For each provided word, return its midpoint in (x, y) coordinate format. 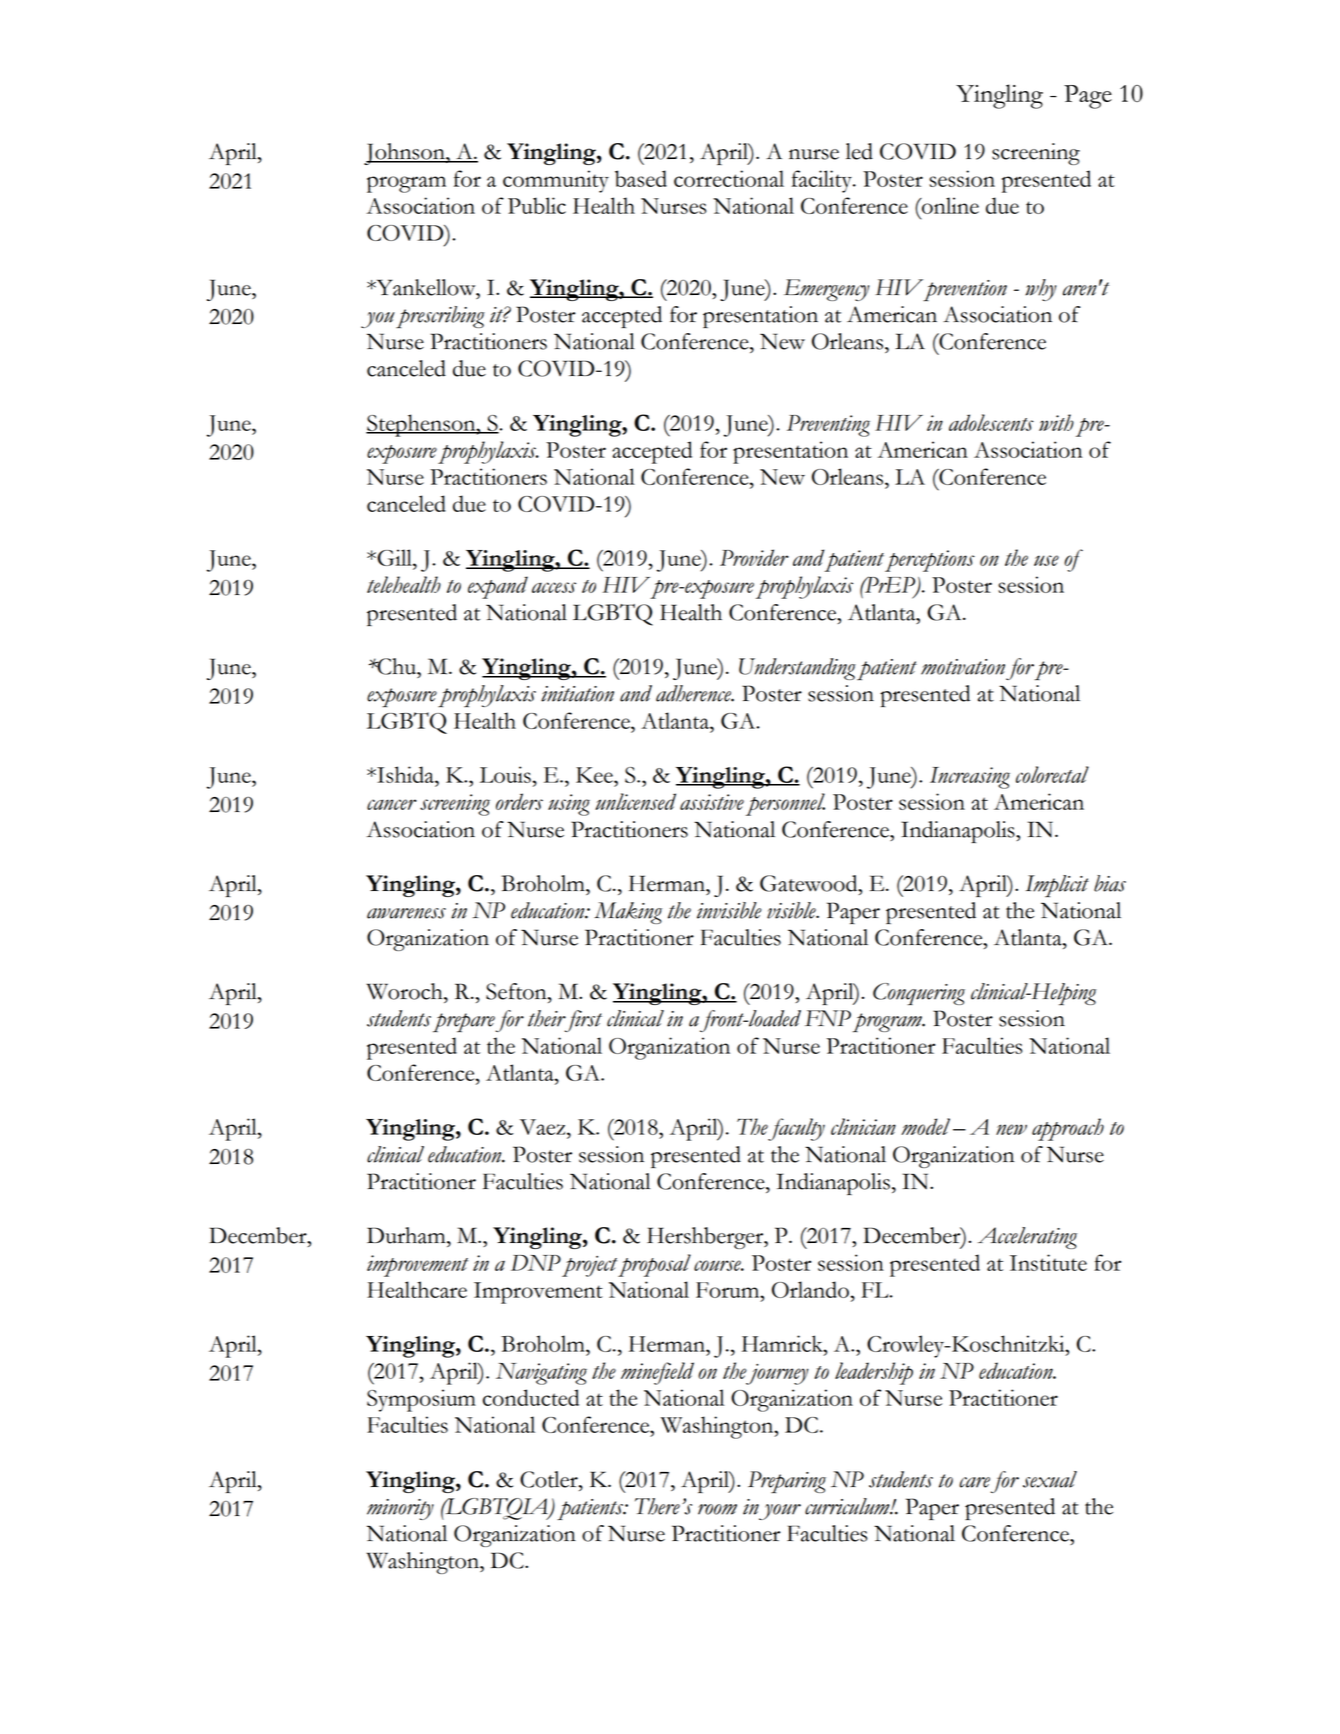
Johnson (405, 154)
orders (519, 801)
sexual (1050, 1479)
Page (1088, 97)
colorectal (1052, 774)
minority (400, 1509)
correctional (729, 178)
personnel (785, 804)
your (779, 1512)
